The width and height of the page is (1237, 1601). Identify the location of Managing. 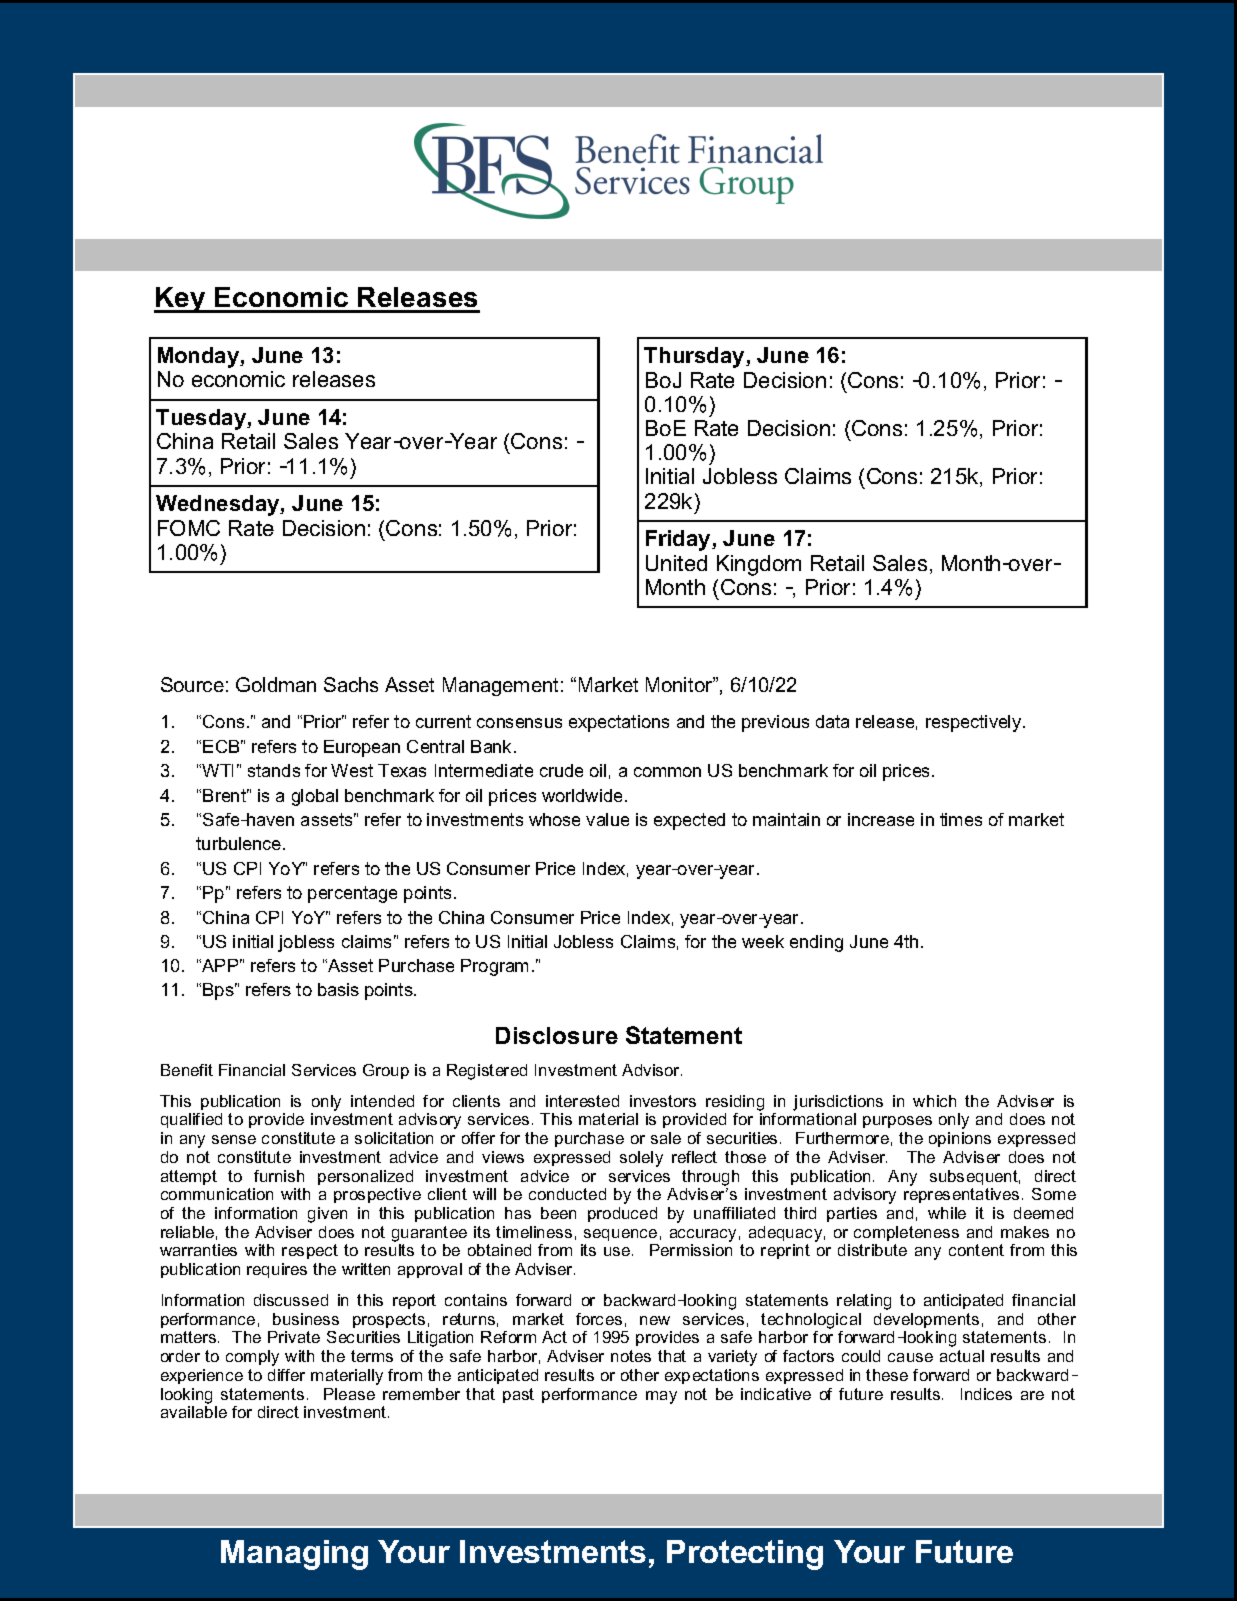
(294, 1555).
